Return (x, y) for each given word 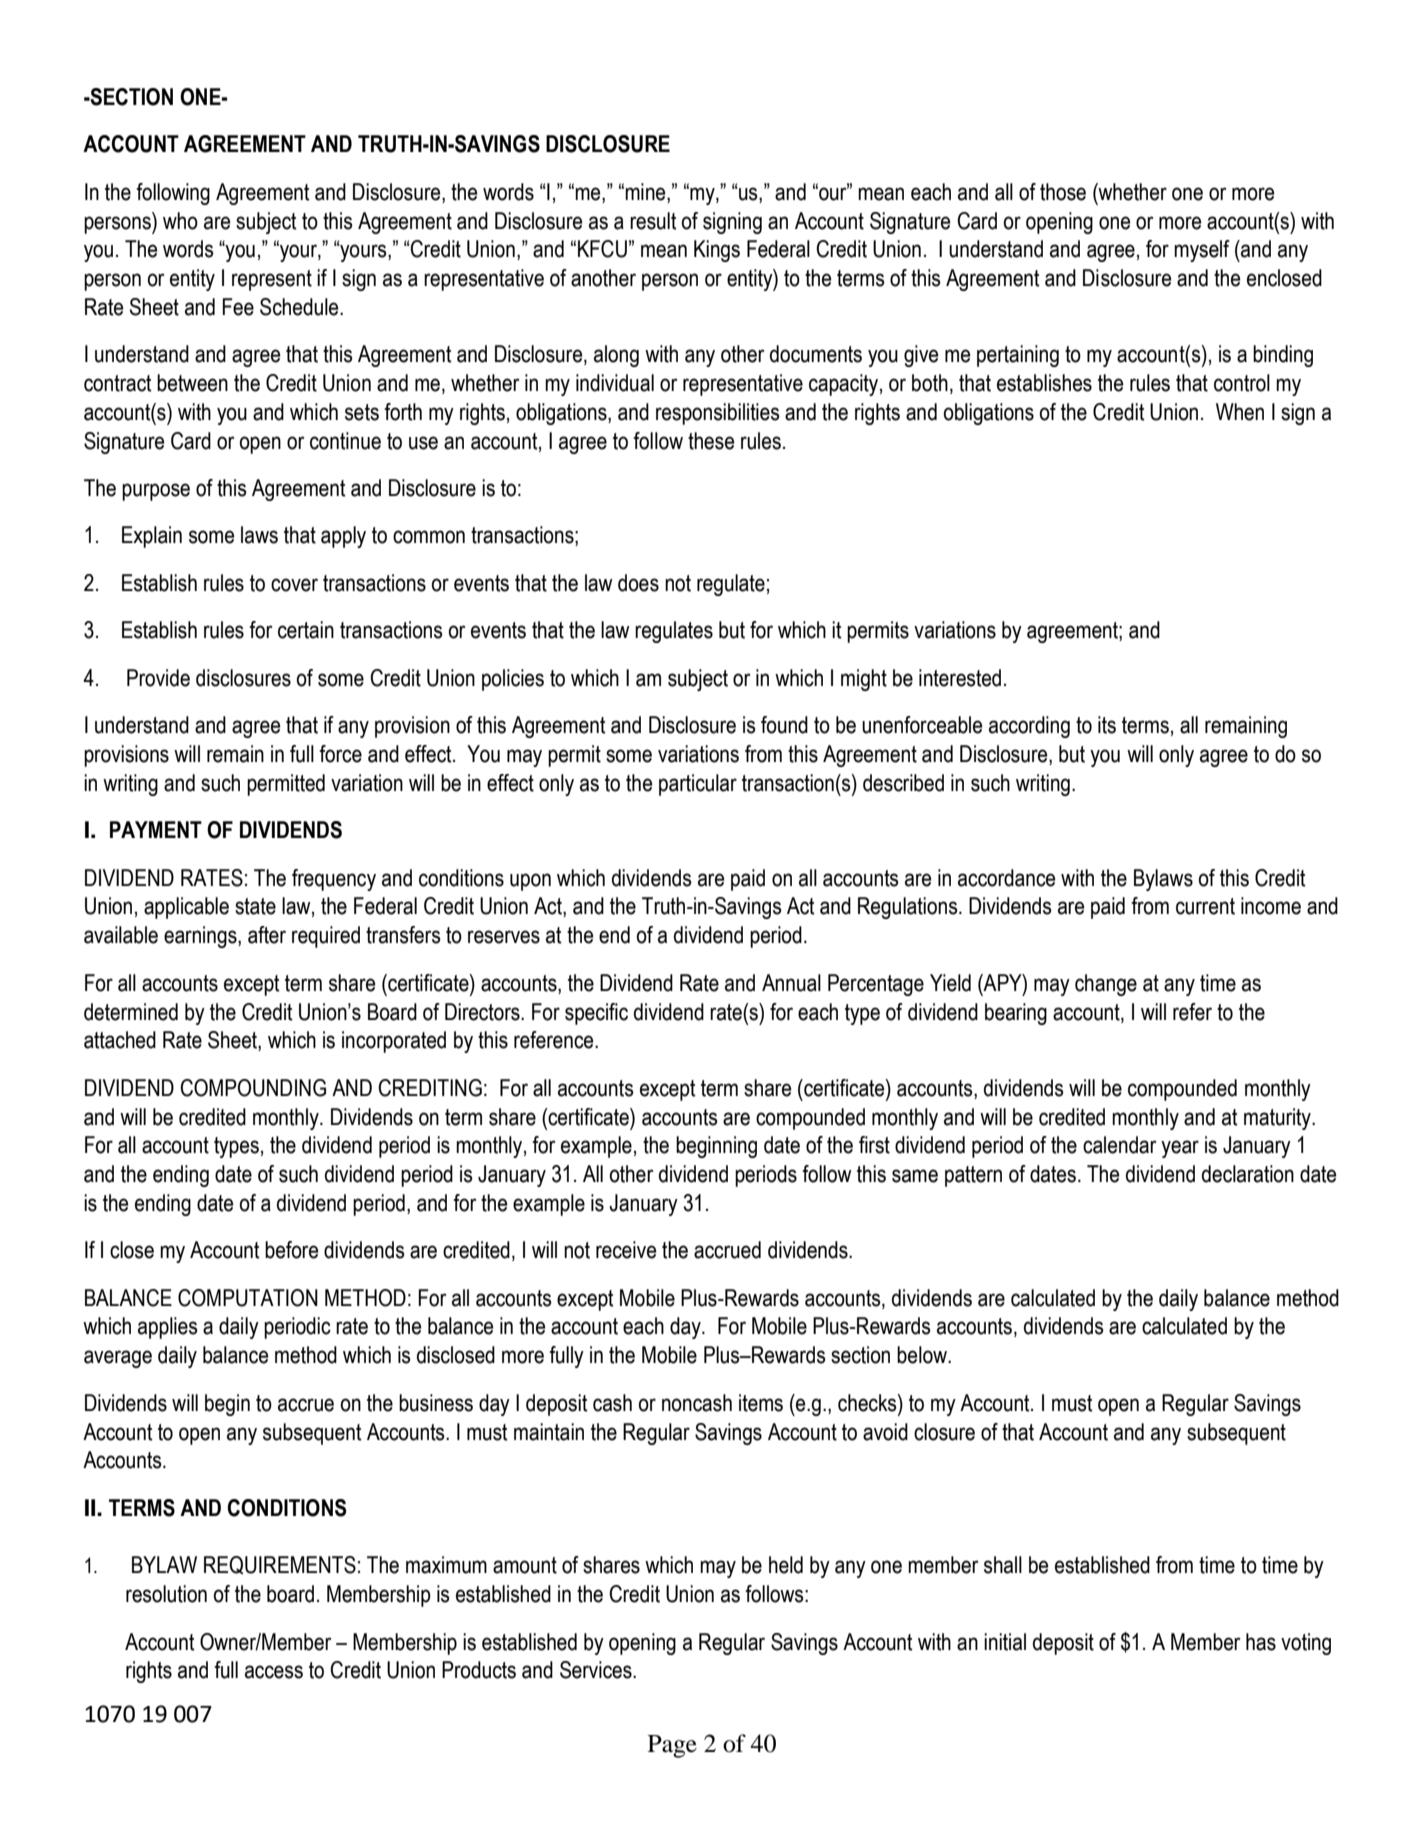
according (1029, 727)
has (1261, 1642)
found (784, 725)
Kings (717, 251)
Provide (158, 678)
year (1180, 1149)
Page (672, 1746)
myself (1202, 251)
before (291, 1250)
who (180, 221)
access (274, 1672)
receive (626, 1250)
